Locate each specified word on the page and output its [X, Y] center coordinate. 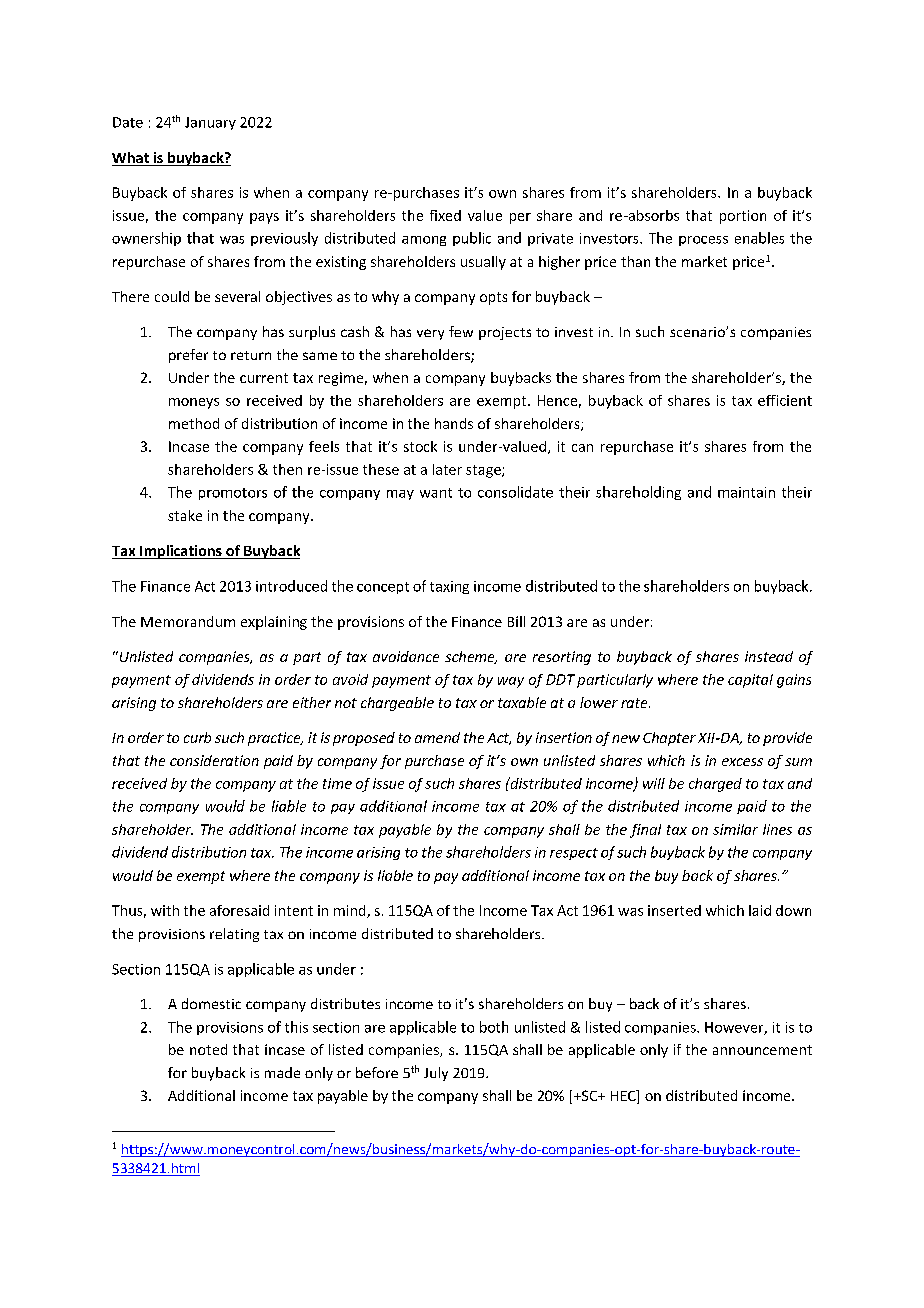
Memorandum [188, 621]
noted [208, 1049]
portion [743, 217]
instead [769, 656]
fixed [445, 215]
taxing [449, 587]
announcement [762, 1050]
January [210, 123]
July [436, 1074]
